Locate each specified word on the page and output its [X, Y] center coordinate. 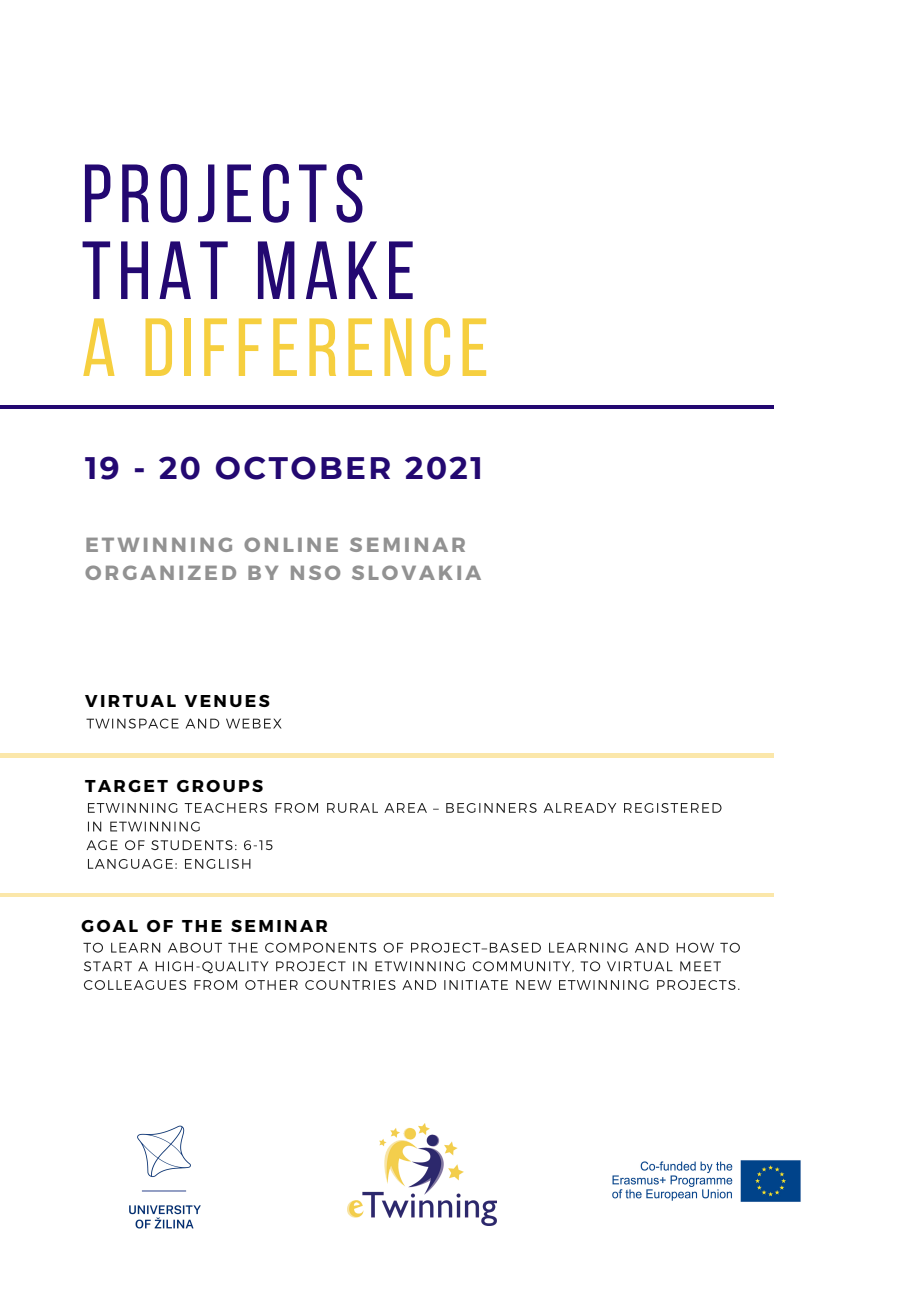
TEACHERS [225, 808]
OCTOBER [303, 468]
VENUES [227, 701]
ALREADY [579, 808]
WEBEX [254, 723]
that [155, 270]
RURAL [352, 808]
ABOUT [195, 948]
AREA [405, 808]
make [335, 270]
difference [316, 347]
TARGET [126, 786]
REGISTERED [673, 808]
